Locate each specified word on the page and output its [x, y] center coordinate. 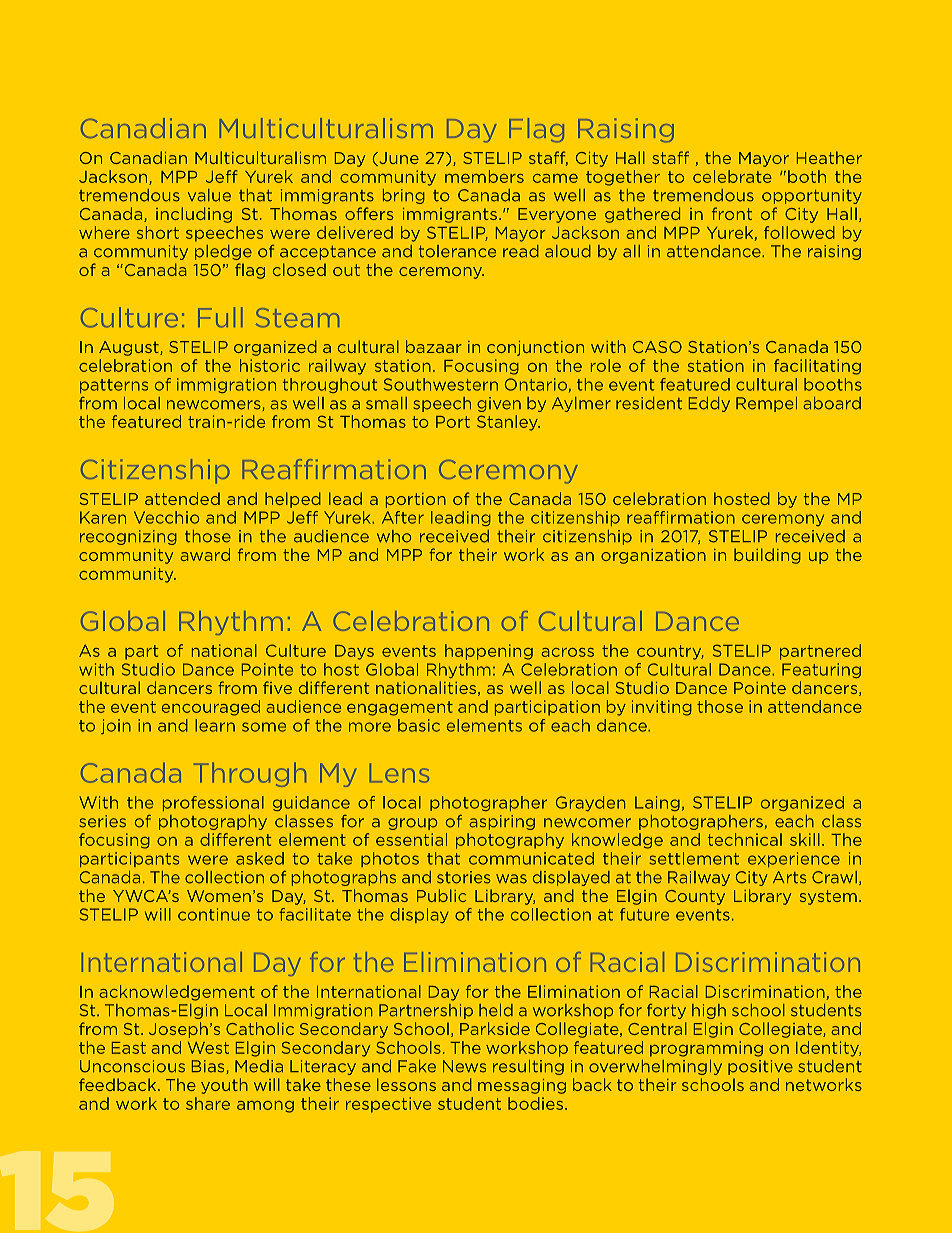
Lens [399, 773]
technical [745, 839]
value [209, 195]
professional [213, 803]
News [464, 1066]
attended [182, 498]
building [767, 556]
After [403, 517]
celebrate [732, 176]
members [484, 176]
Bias [209, 1067]
